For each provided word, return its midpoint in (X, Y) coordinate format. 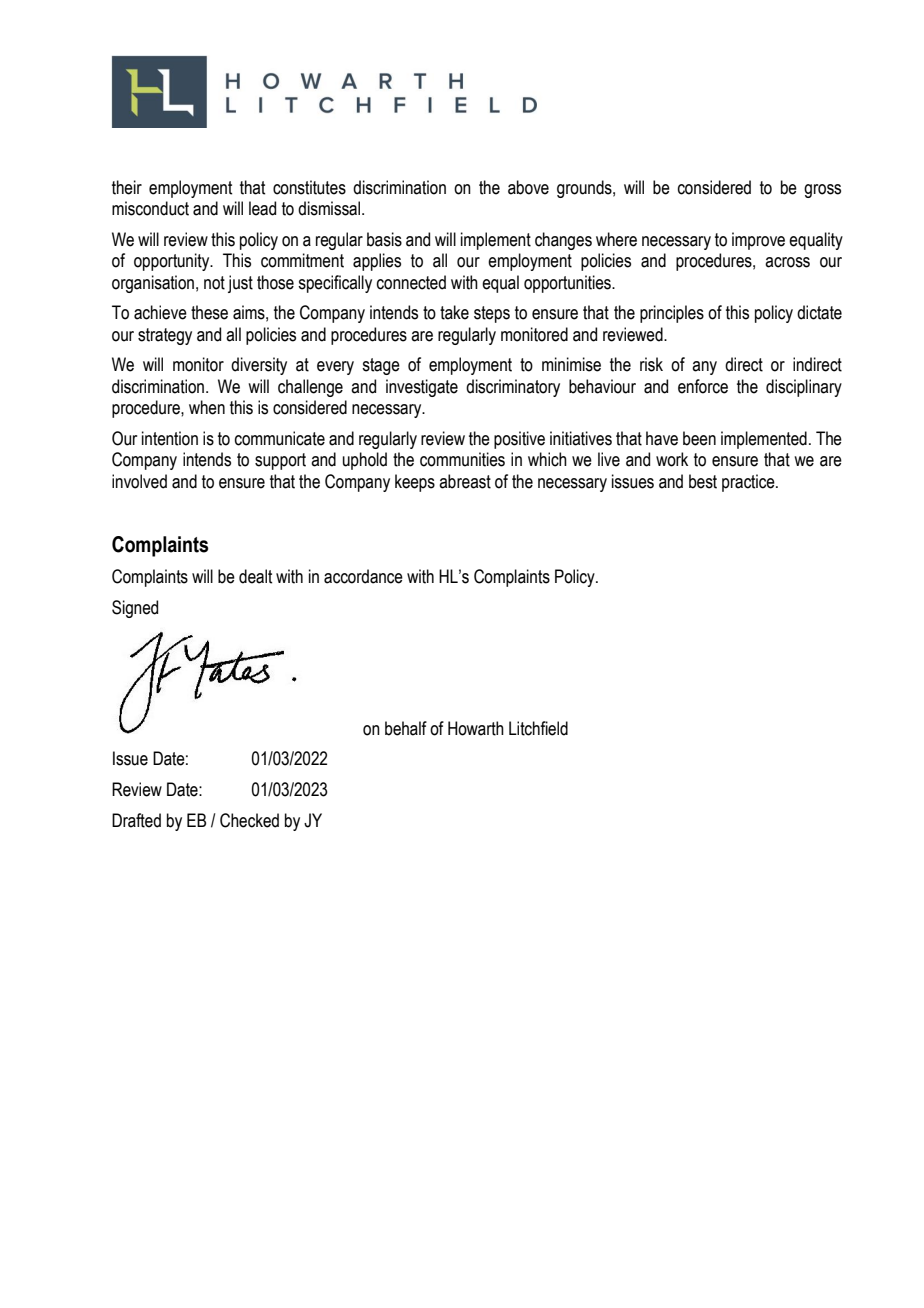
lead (262, 208)
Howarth (476, 728)
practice (749, 483)
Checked (249, 820)
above (528, 187)
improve (758, 241)
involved (139, 481)
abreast (465, 481)
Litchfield (538, 728)
